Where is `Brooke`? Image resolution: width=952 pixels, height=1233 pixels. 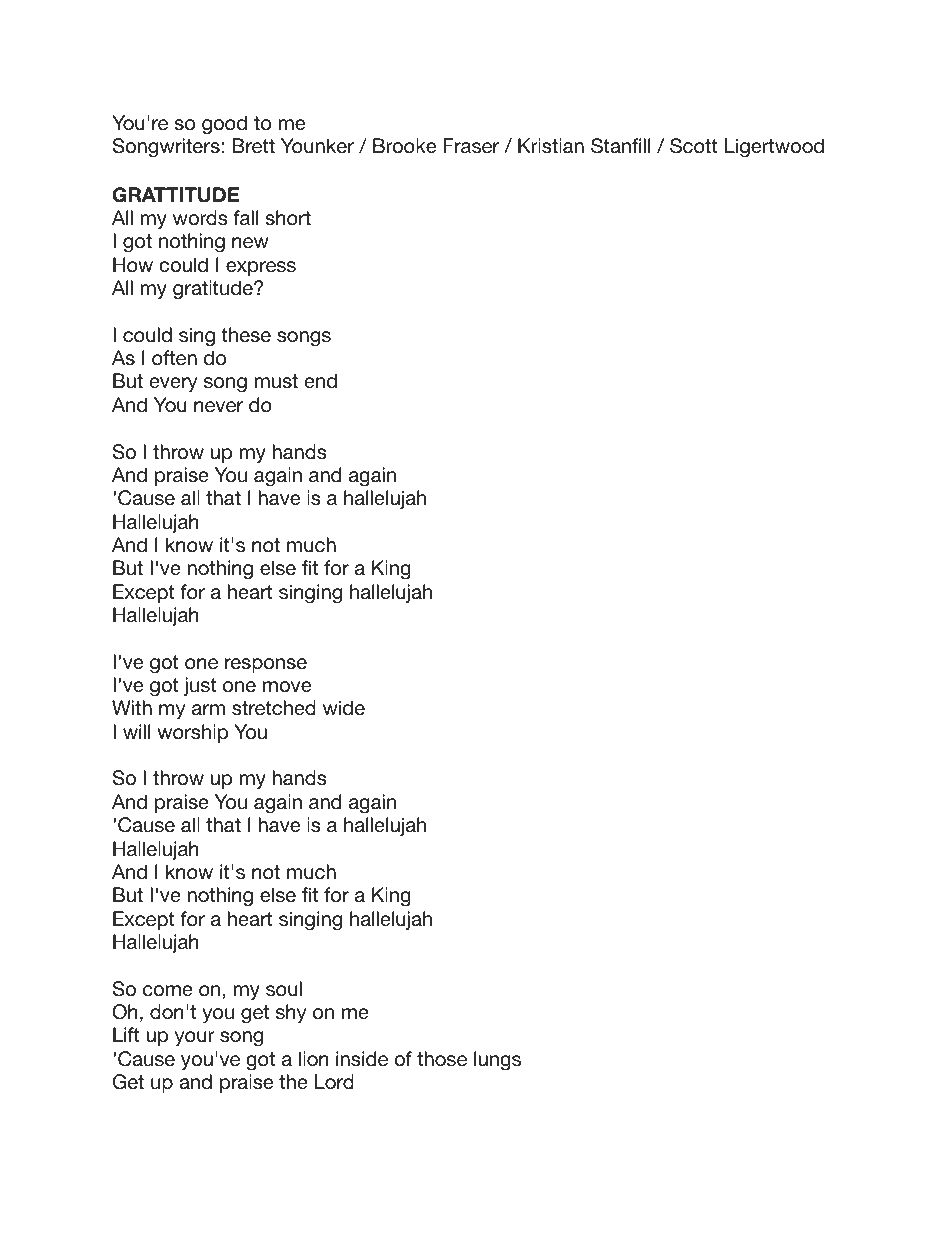 Brooke is located at coordinates (404, 146).
